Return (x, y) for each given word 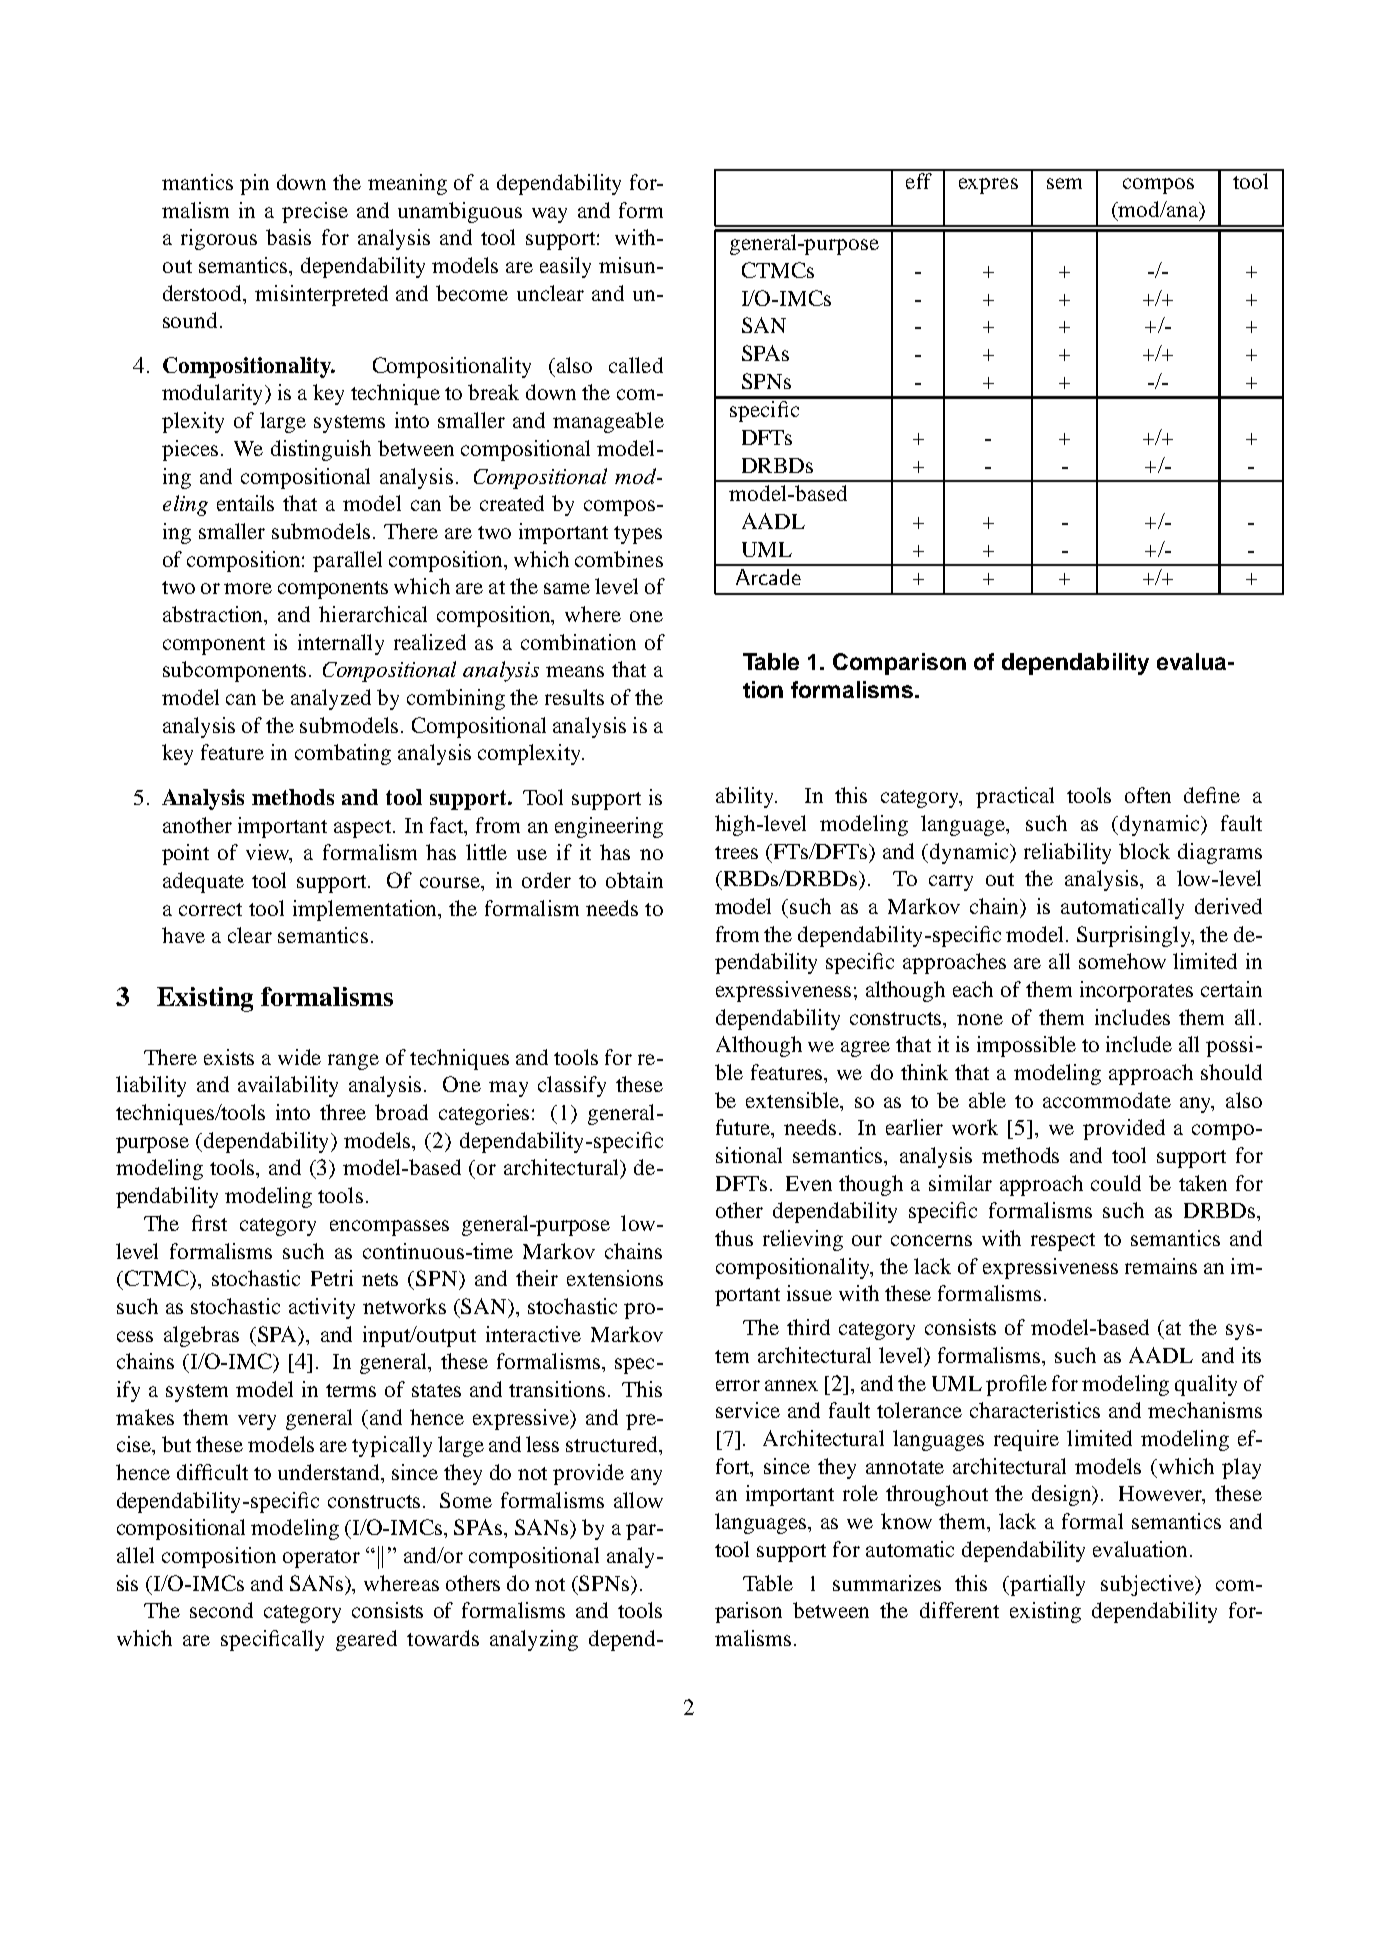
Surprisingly (1135, 936)
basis (288, 237)
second (221, 1610)
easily (565, 267)
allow (638, 1500)
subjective (1148, 1585)
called (636, 365)
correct (210, 909)
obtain (634, 880)
